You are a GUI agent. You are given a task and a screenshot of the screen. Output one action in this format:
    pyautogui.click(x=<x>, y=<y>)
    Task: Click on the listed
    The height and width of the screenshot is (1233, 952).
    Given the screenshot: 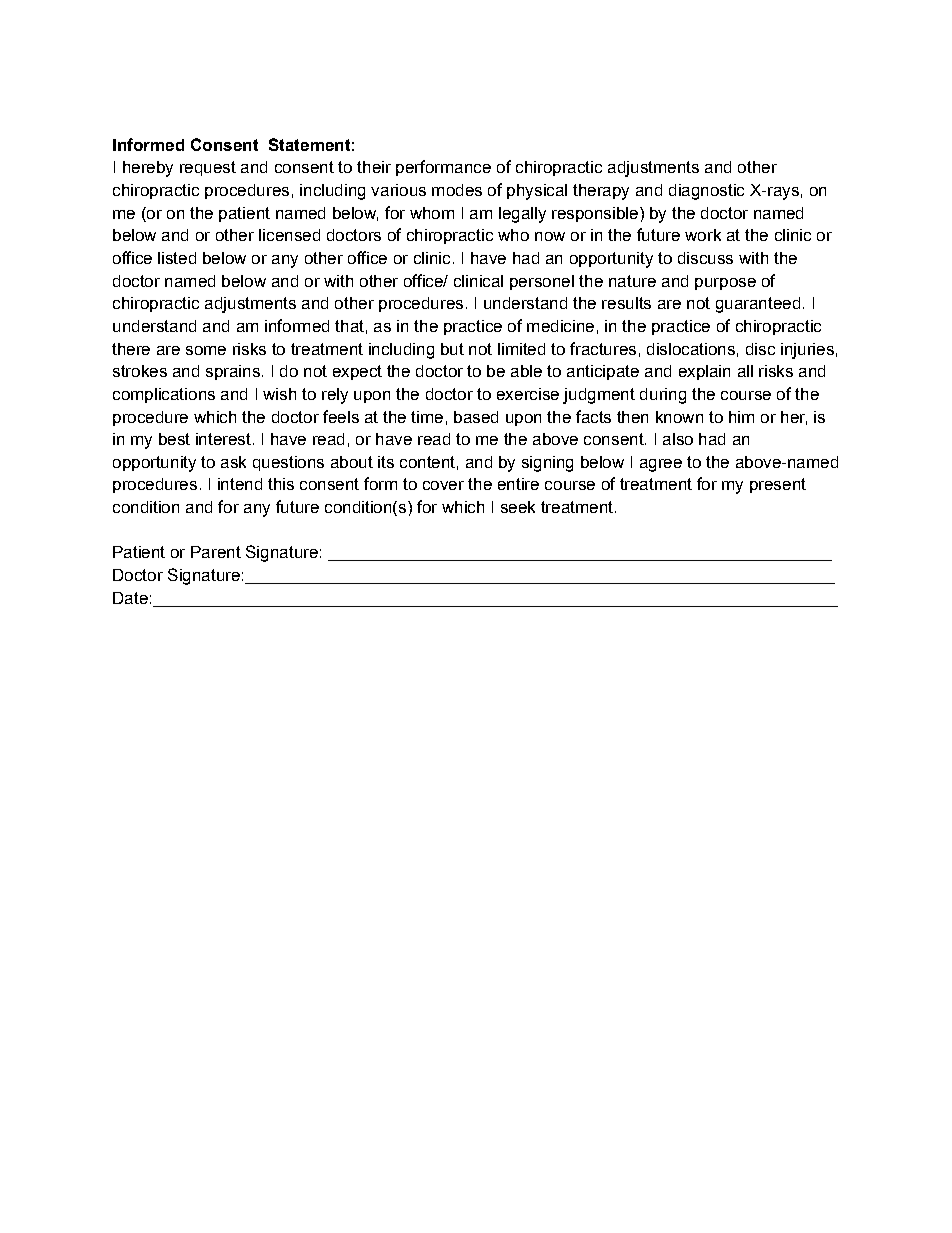 What is the action you would take?
    pyautogui.click(x=177, y=258)
